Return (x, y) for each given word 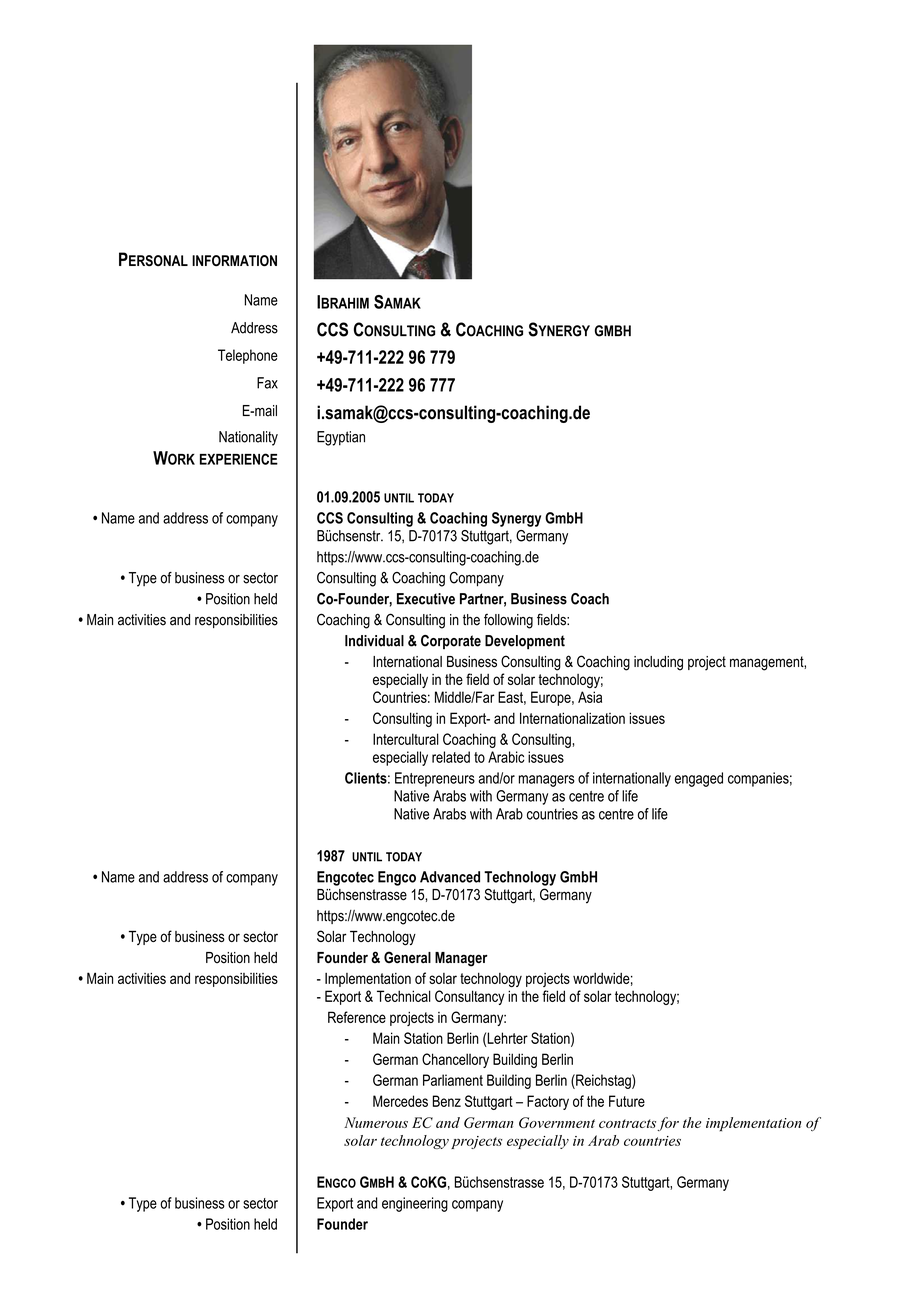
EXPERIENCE (239, 459)
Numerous (376, 1122)
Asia (590, 697)
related (451, 757)
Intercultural (406, 739)
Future (627, 1101)
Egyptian (341, 438)
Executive (426, 599)
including (658, 663)
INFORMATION (234, 261)
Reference (357, 1017)
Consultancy (470, 997)
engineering (415, 1204)
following (508, 621)
